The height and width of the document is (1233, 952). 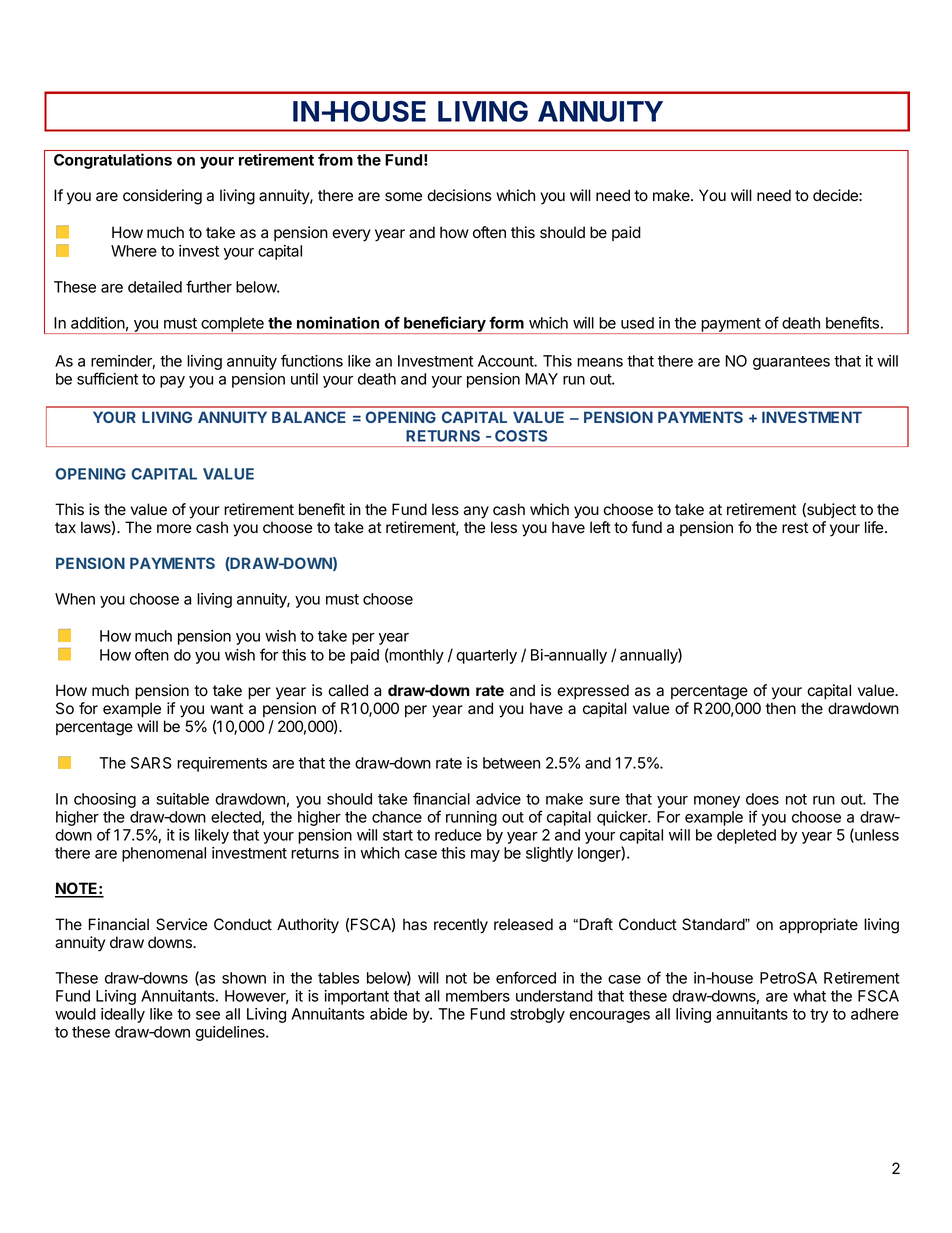 What do you see at coordinates (123, 1015) in the document?
I see `ideally` at bounding box center [123, 1015].
